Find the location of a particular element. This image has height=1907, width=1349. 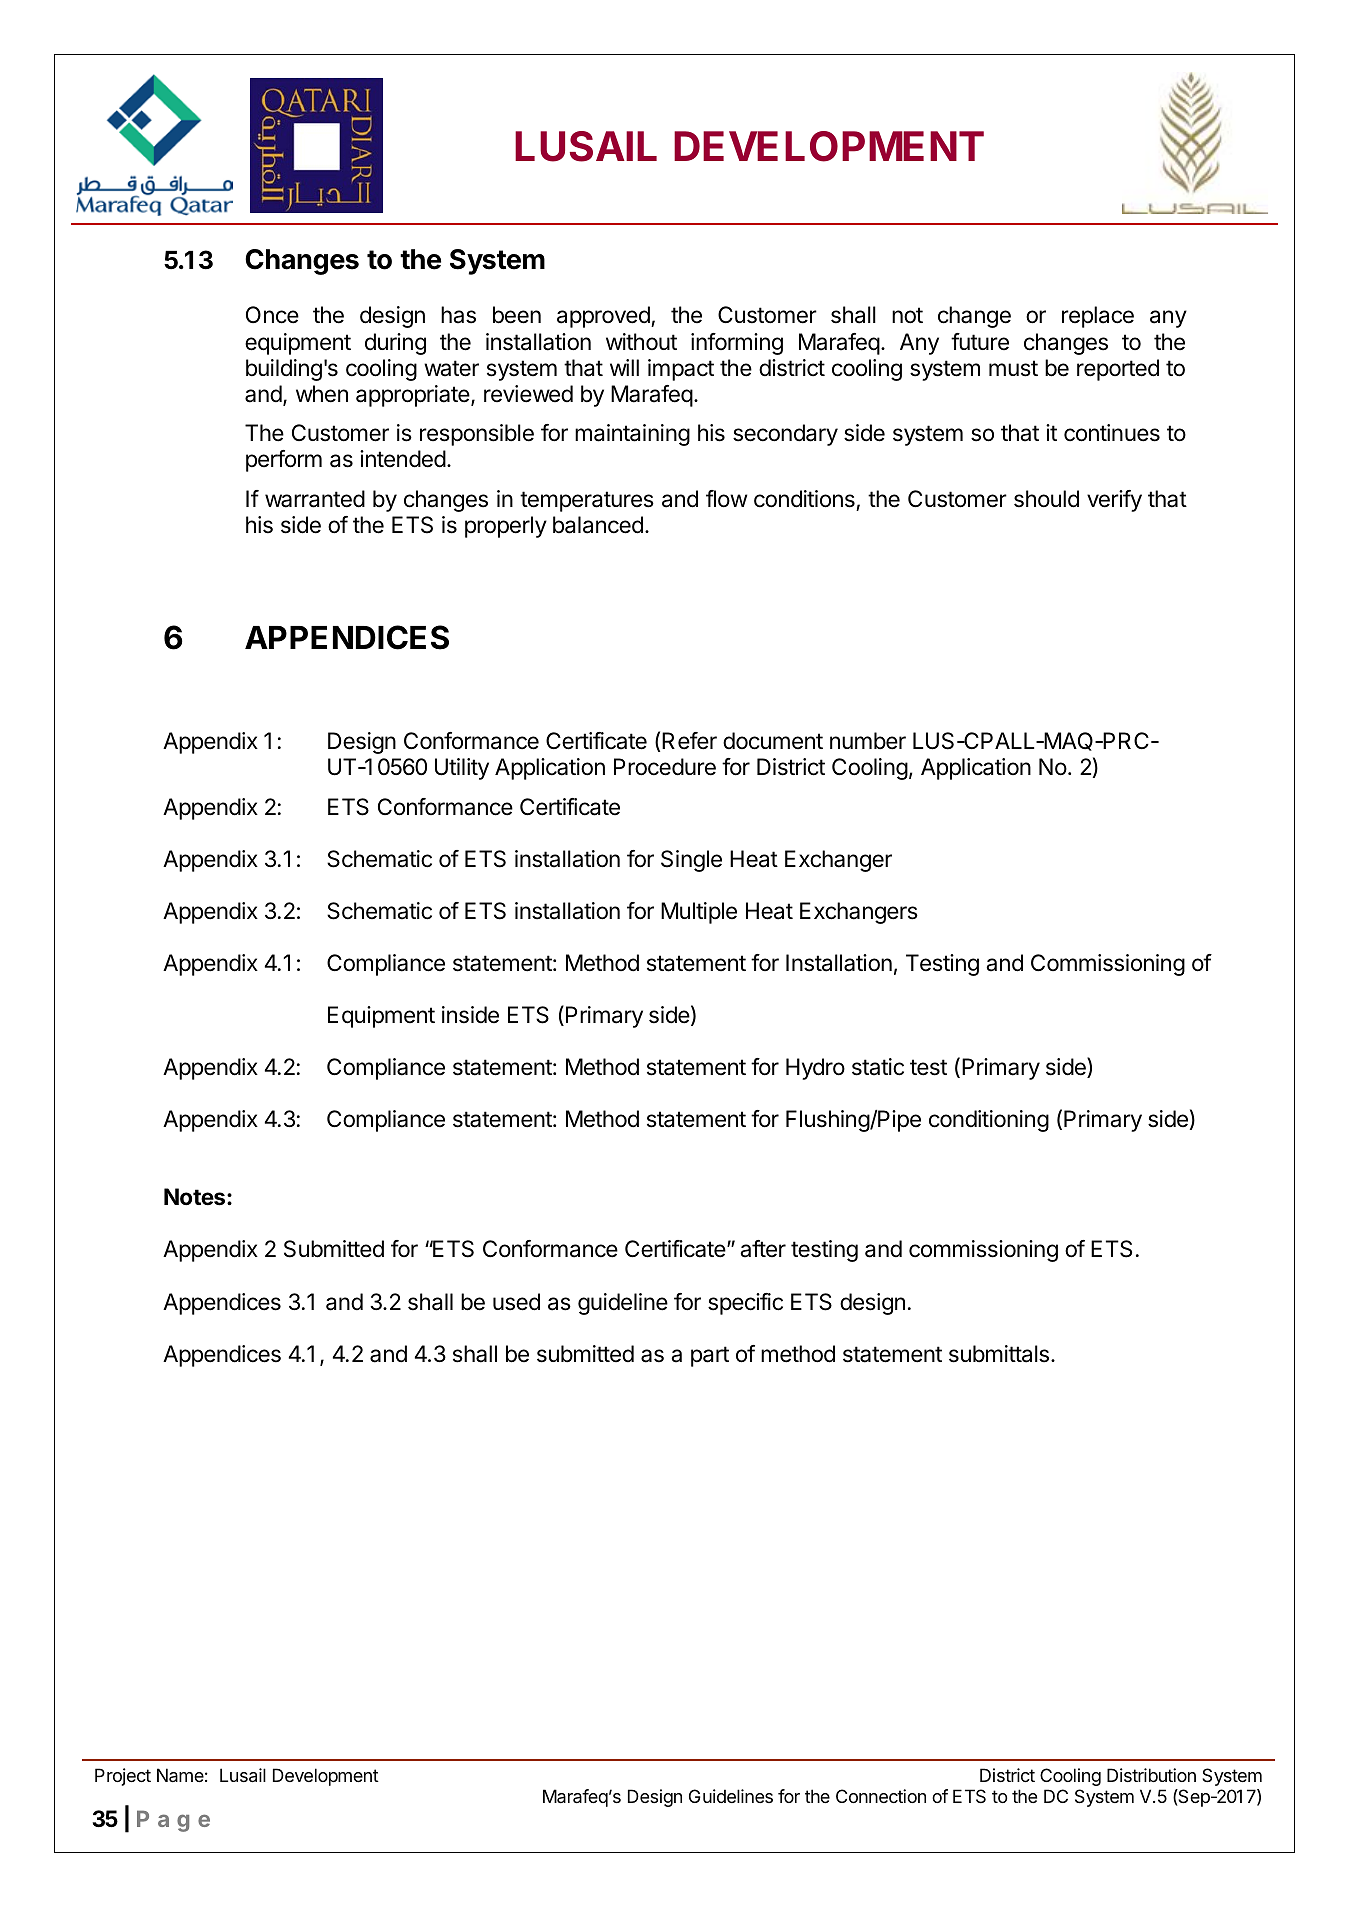

Once is located at coordinates (272, 315).
